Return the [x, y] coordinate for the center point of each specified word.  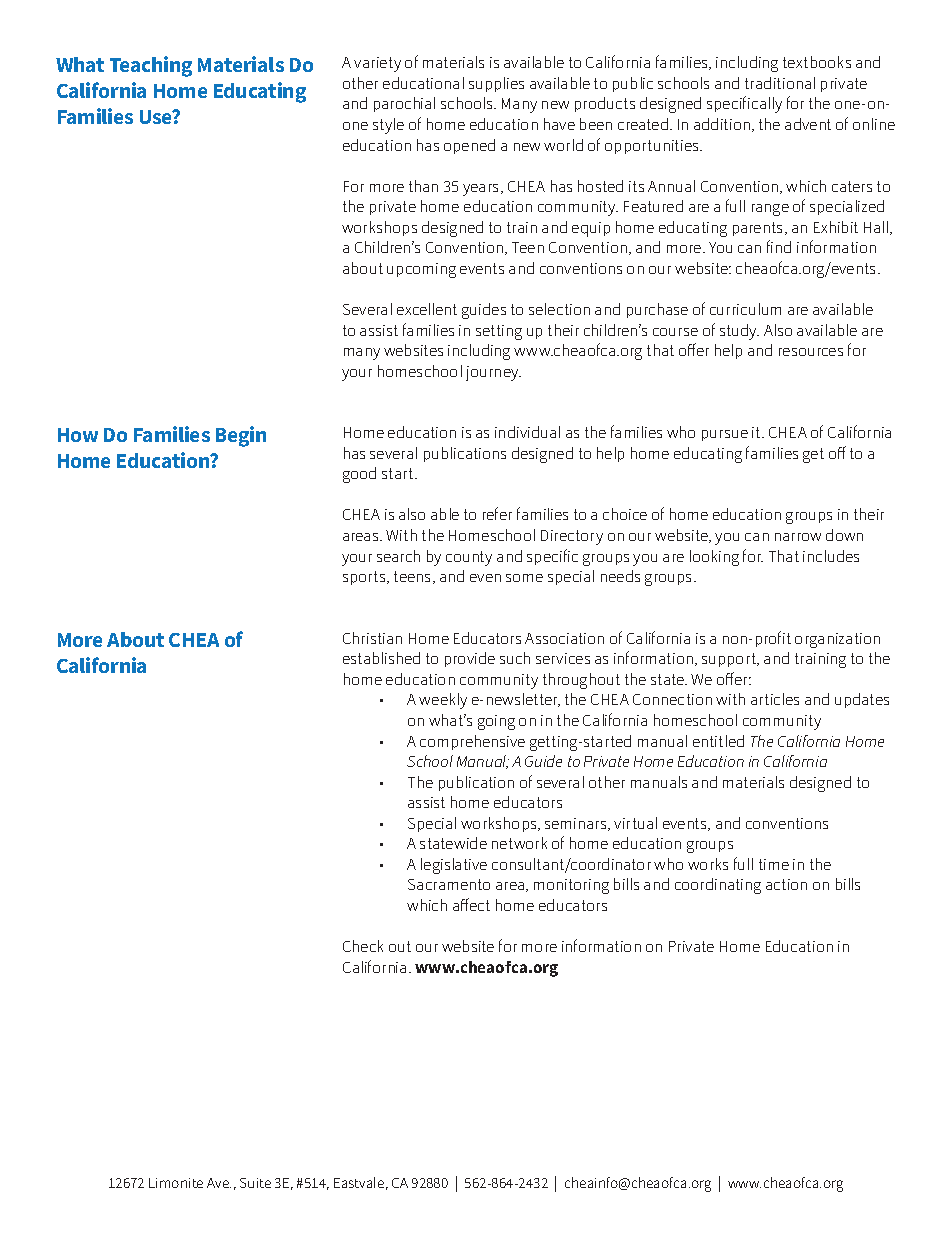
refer [497, 513]
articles [775, 699]
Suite [255, 1183]
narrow [798, 537]
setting [499, 332]
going [496, 722]
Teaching [151, 66]
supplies [496, 84]
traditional [780, 83]
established [381, 658]
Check [363, 946]
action [786, 884]
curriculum [745, 309]
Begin [241, 436]
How [78, 435]
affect [471, 904]
